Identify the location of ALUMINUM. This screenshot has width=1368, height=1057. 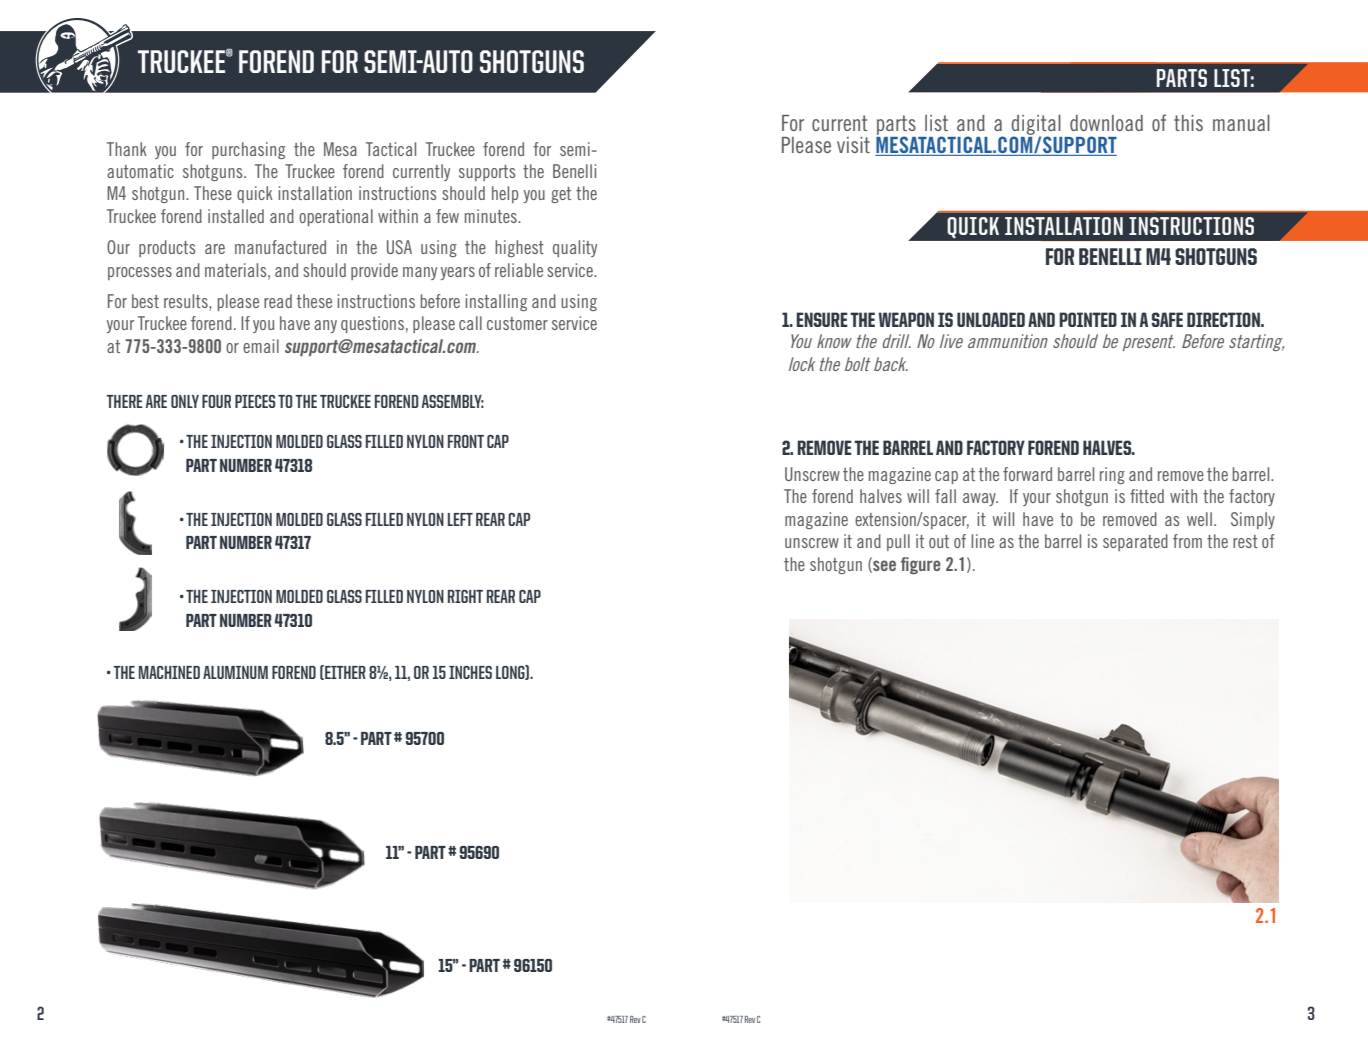
(235, 672).
